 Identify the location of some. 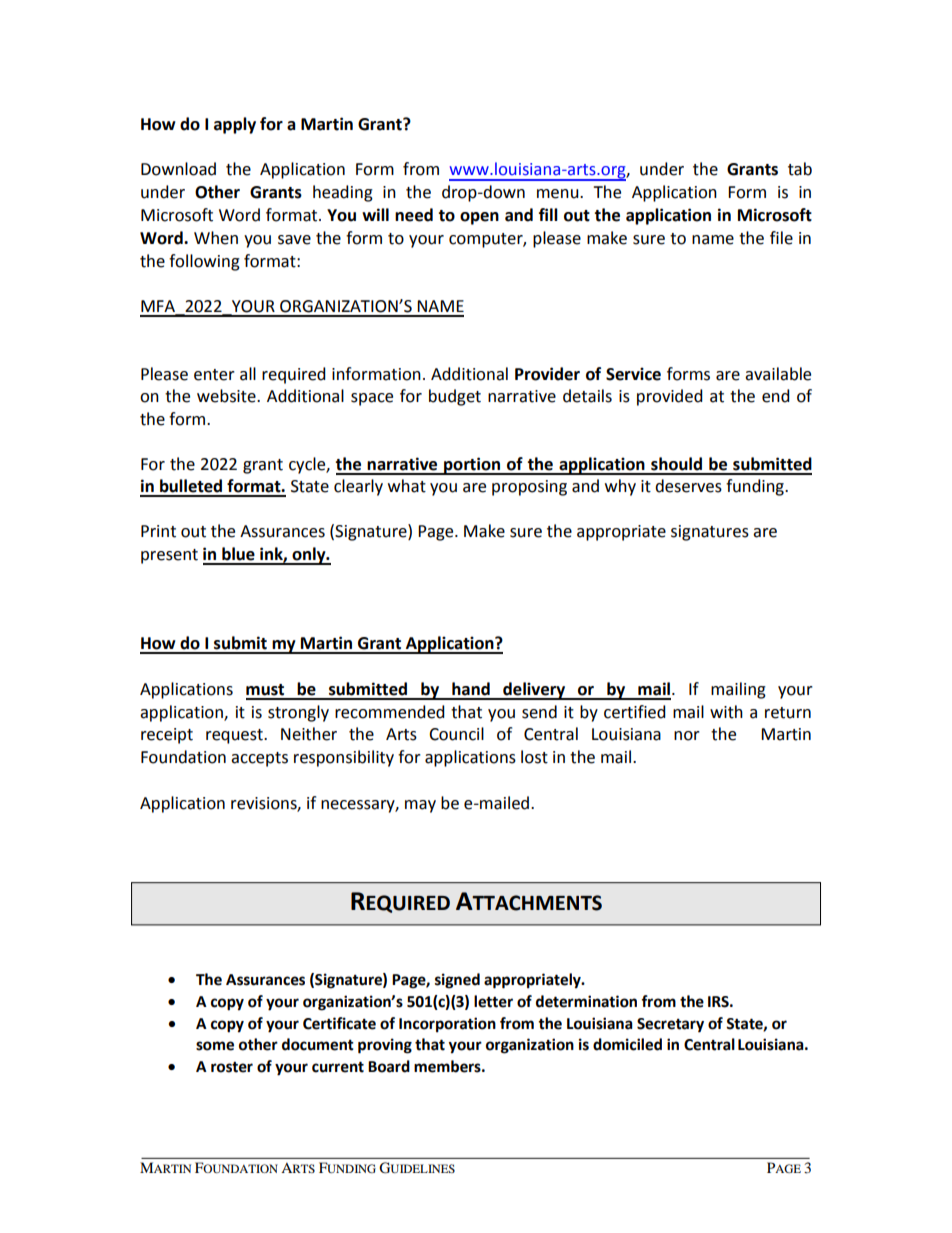
(215, 1046).
